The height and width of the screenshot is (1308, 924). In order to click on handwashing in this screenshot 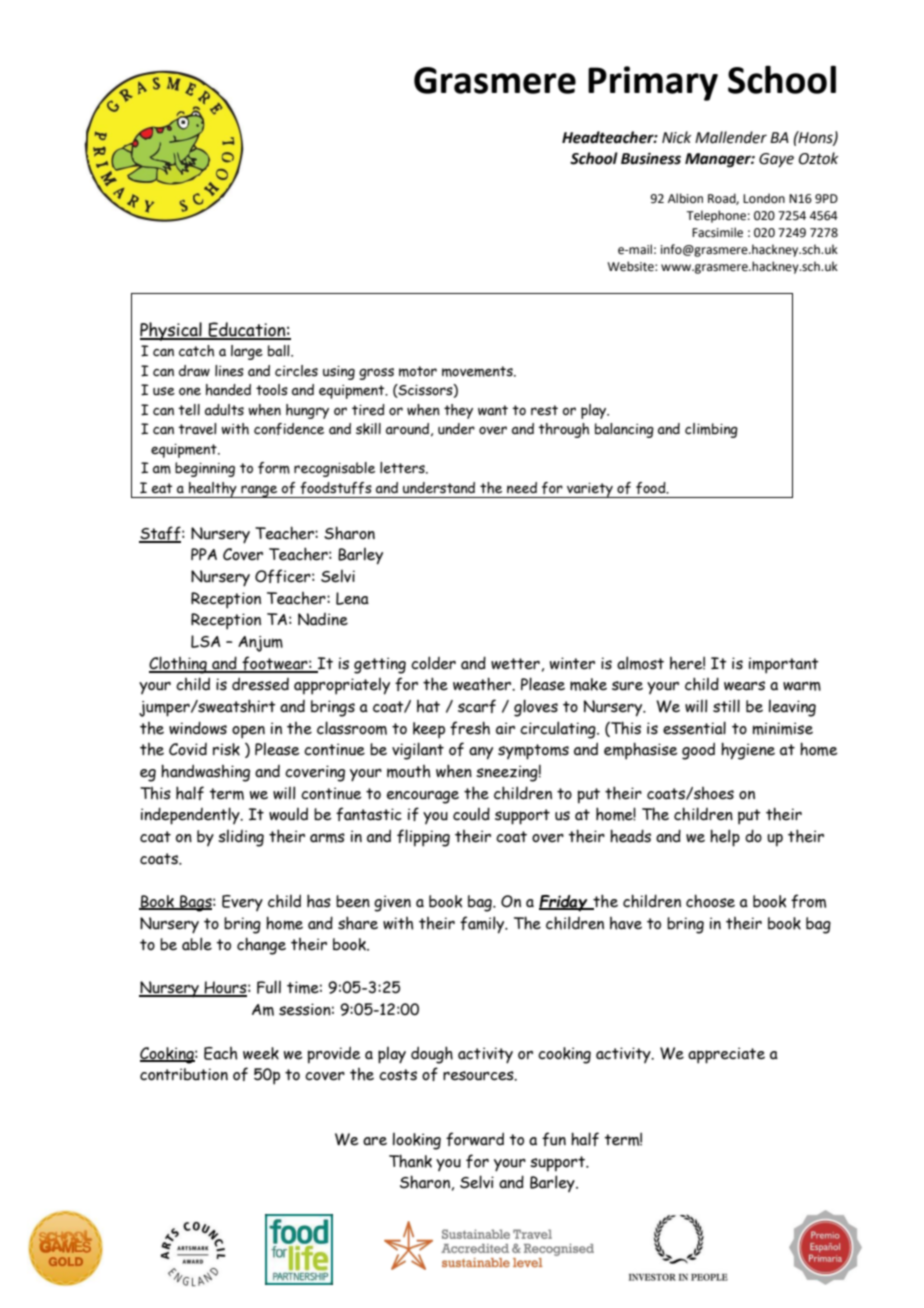, I will do `click(205, 773)`.
